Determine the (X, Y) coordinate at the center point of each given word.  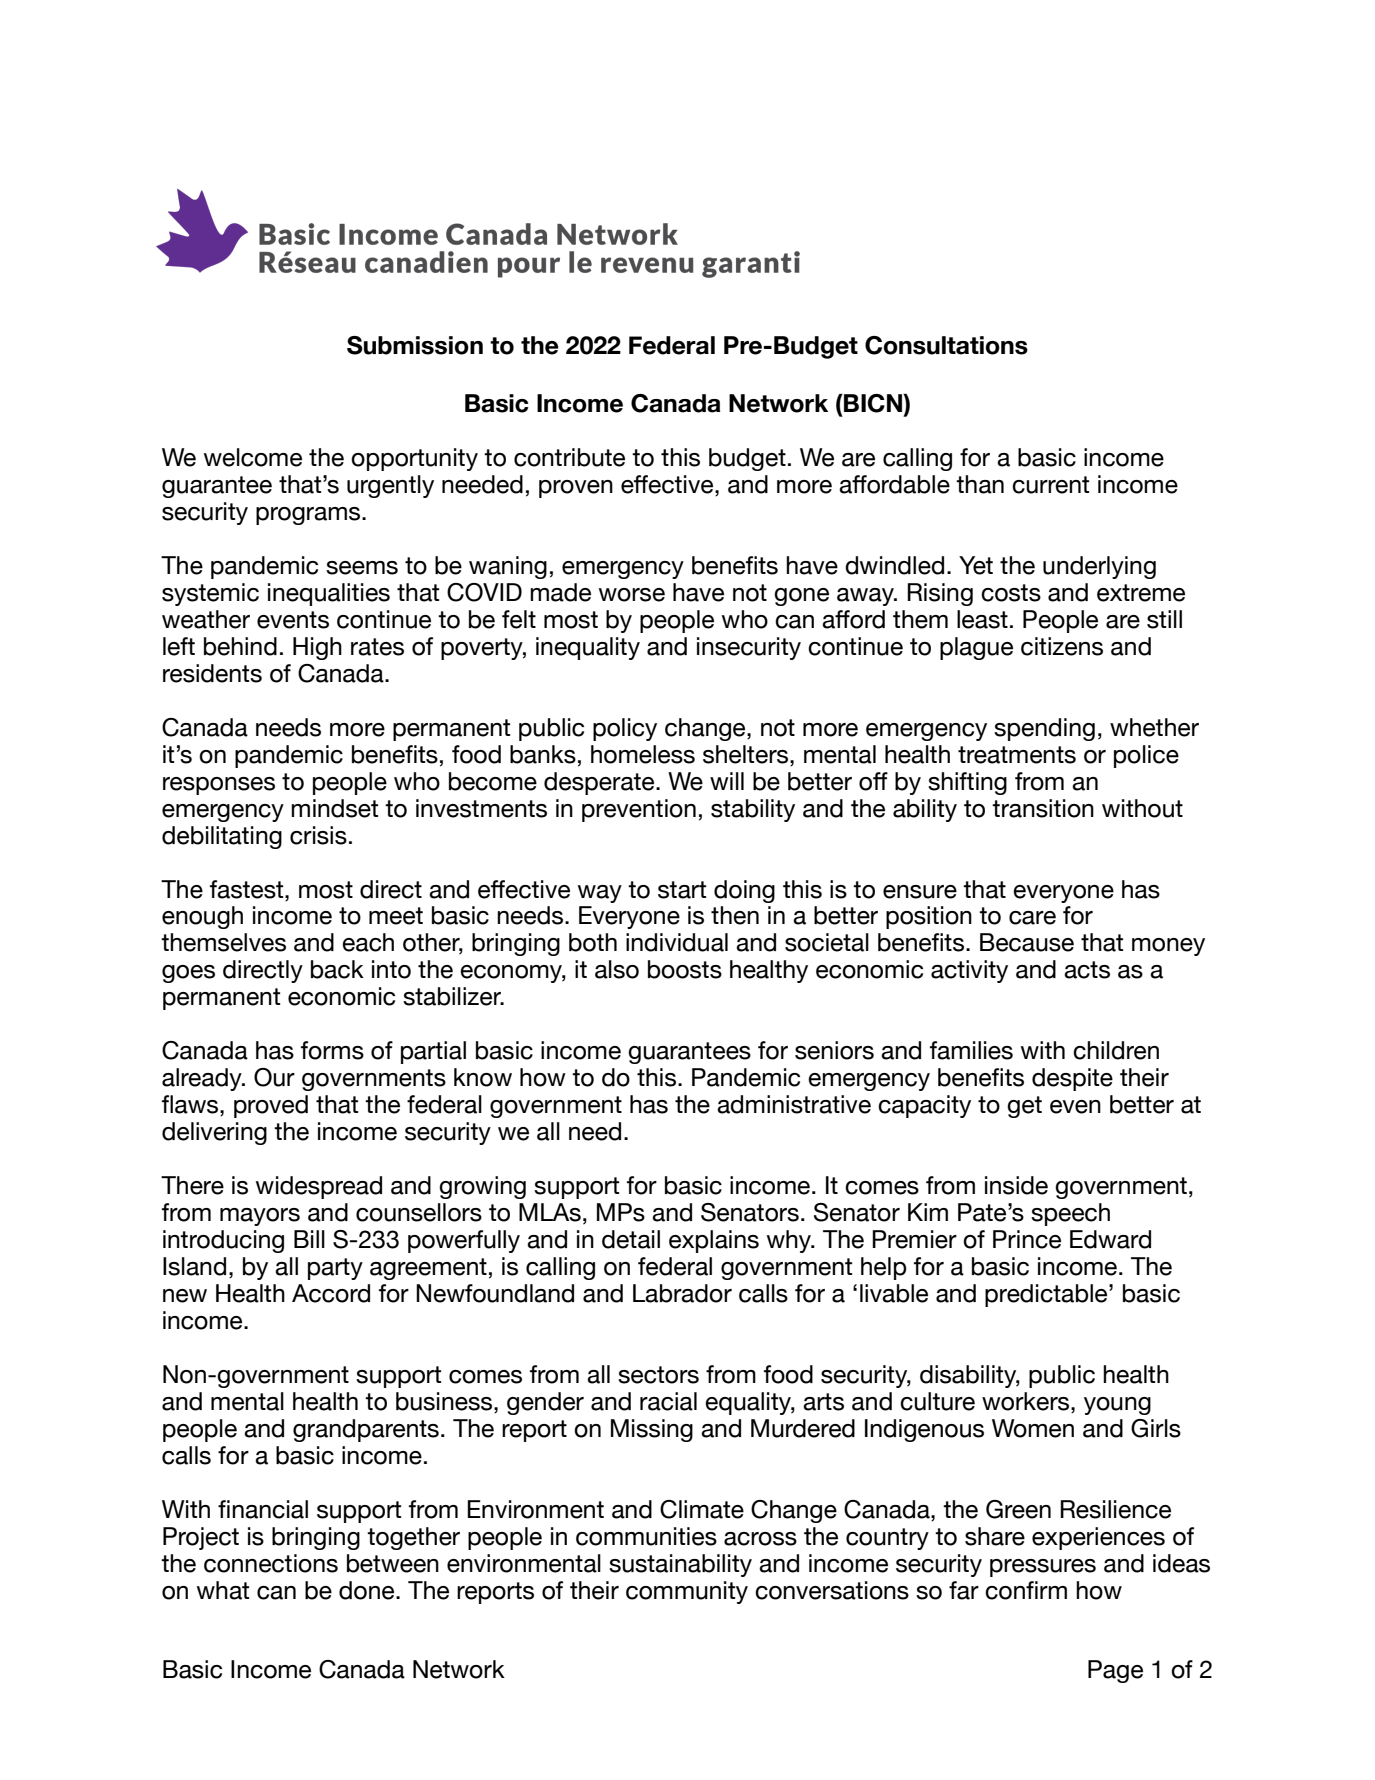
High (317, 648)
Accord (331, 1293)
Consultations (946, 345)
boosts (685, 969)
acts (1087, 970)
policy (625, 729)
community (687, 1592)
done (368, 1590)
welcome (253, 457)
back (337, 969)
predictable (1047, 1295)
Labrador (682, 1293)
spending (1044, 729)
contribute (569, 457)
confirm (1026, 1590)
